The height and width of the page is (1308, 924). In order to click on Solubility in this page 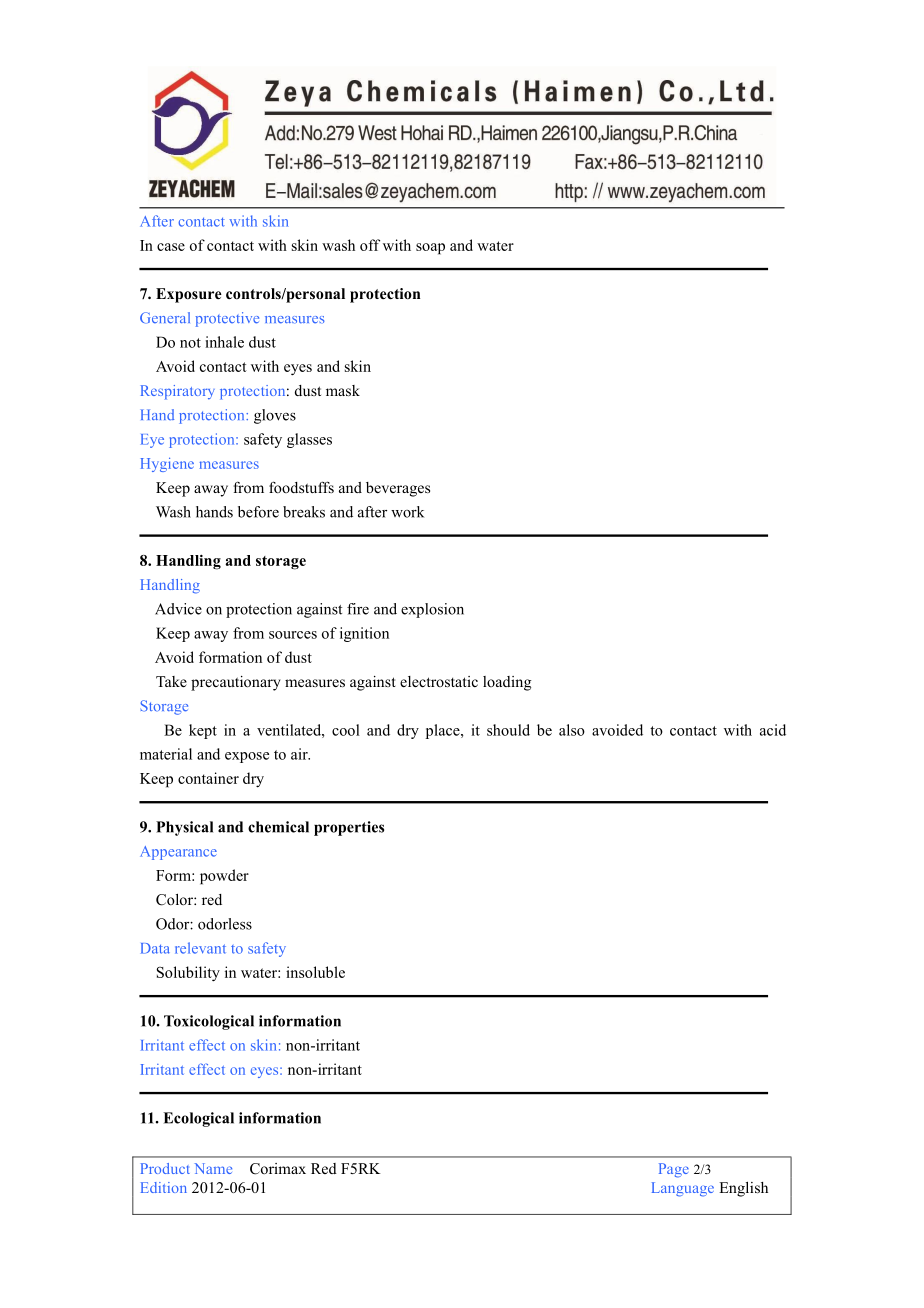, I will do `click(188, 973)`.
